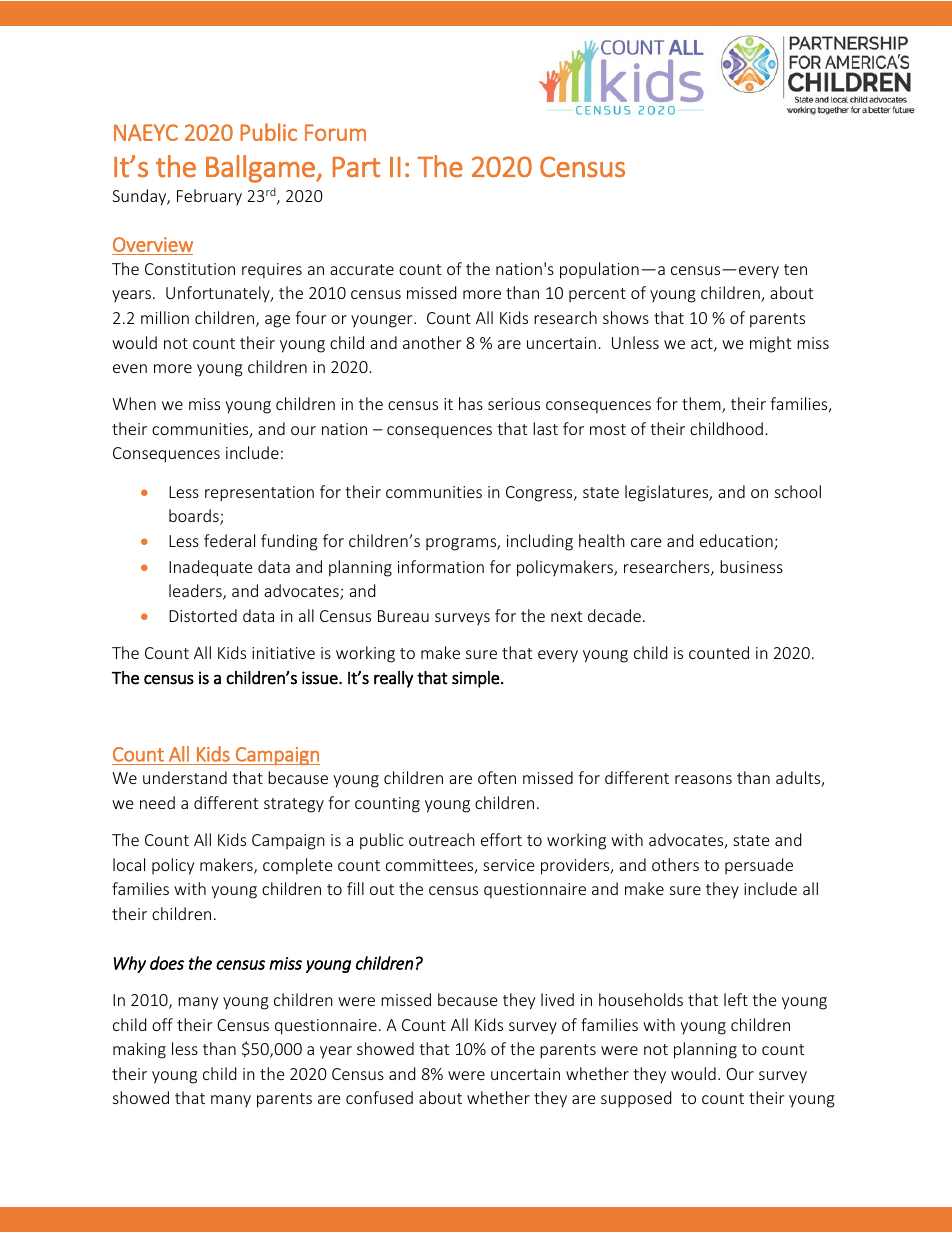  What do you see at coordinates (403, 616) in the screenshot?
I see `Bureau` at bounding box center [403, 616].
